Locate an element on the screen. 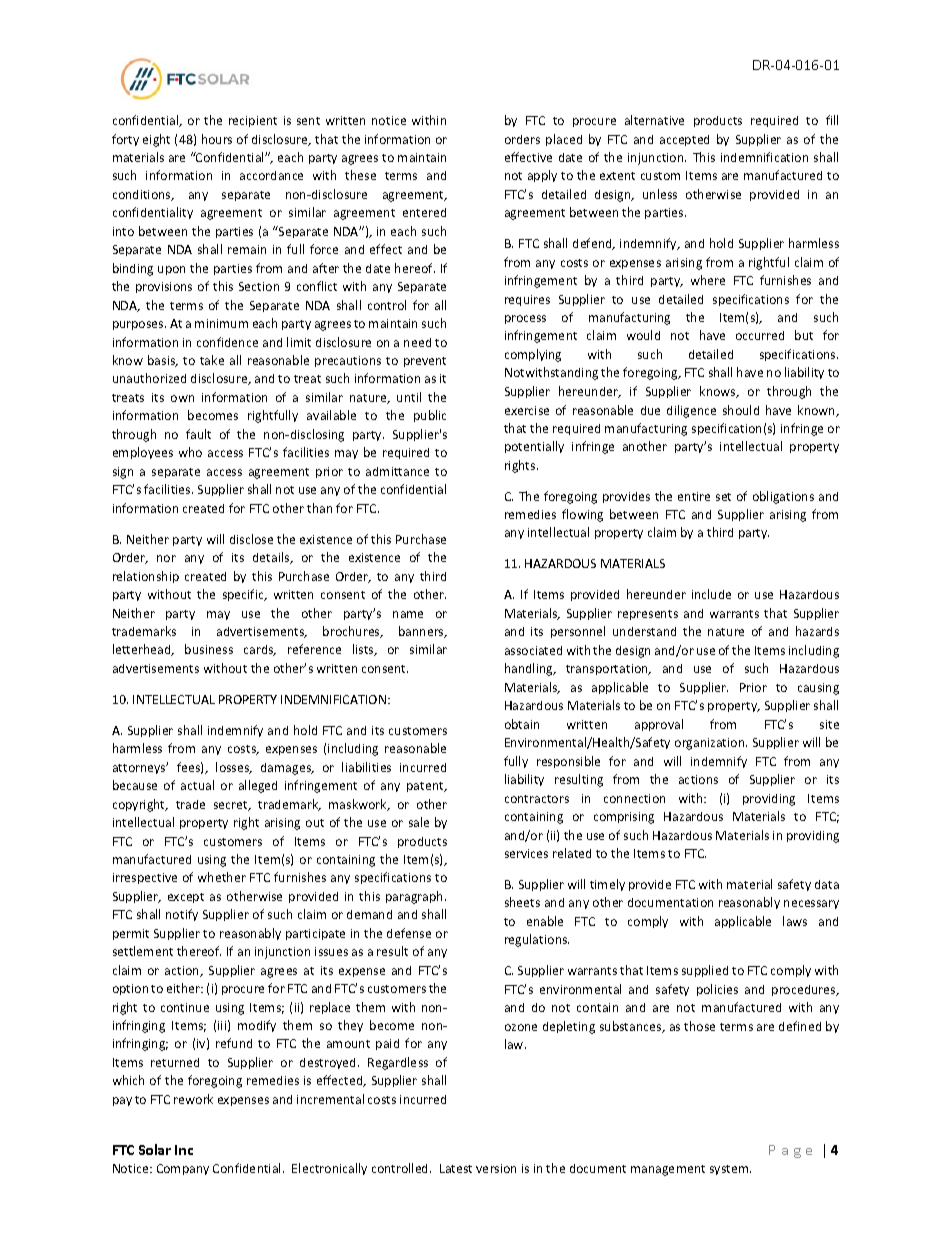 Image resolution: width=952 pixels, height=1233 pixels. Company is located at coordinates (183, 1169).
